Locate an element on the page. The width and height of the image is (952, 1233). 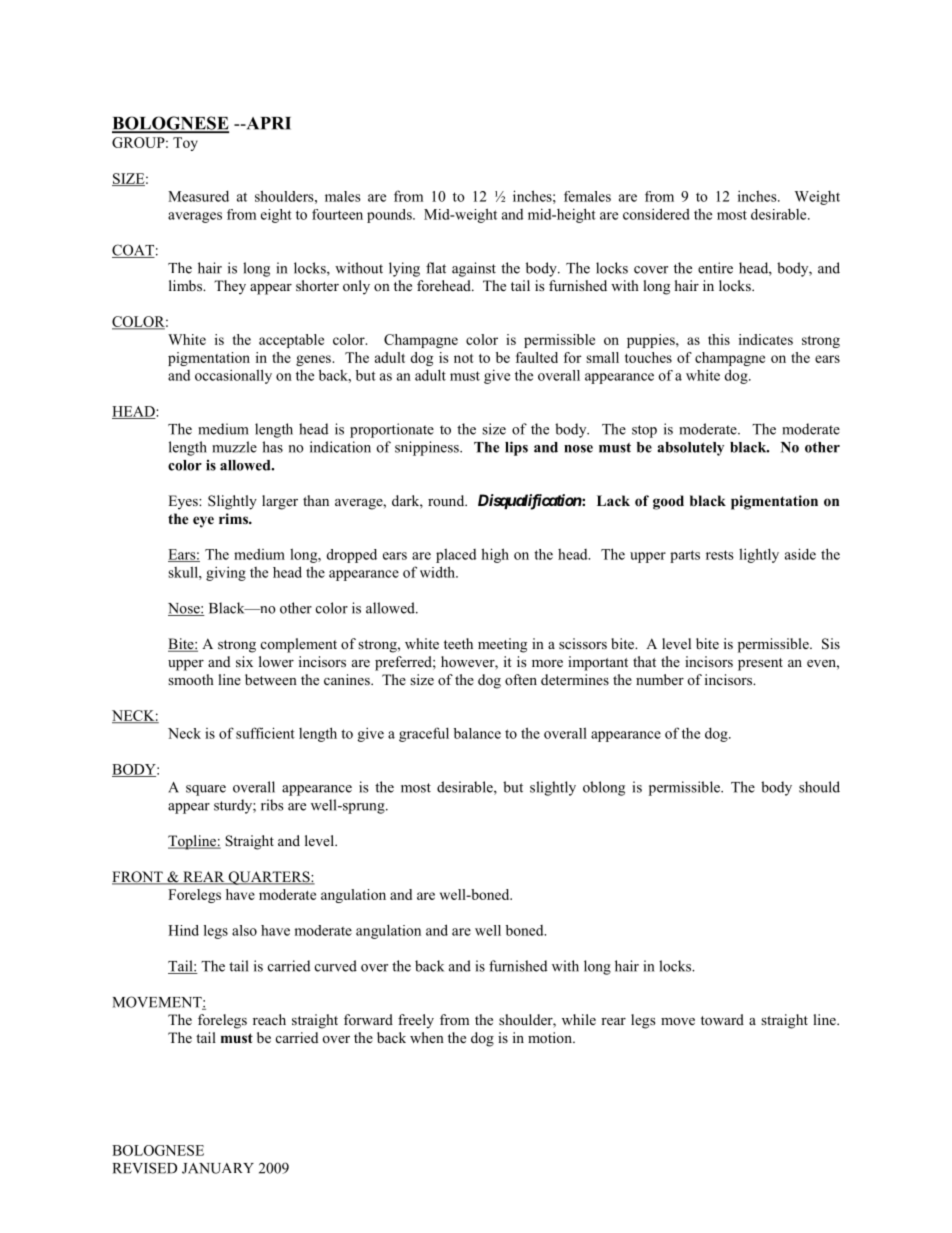
curved is located at coordinates (336, 966).
